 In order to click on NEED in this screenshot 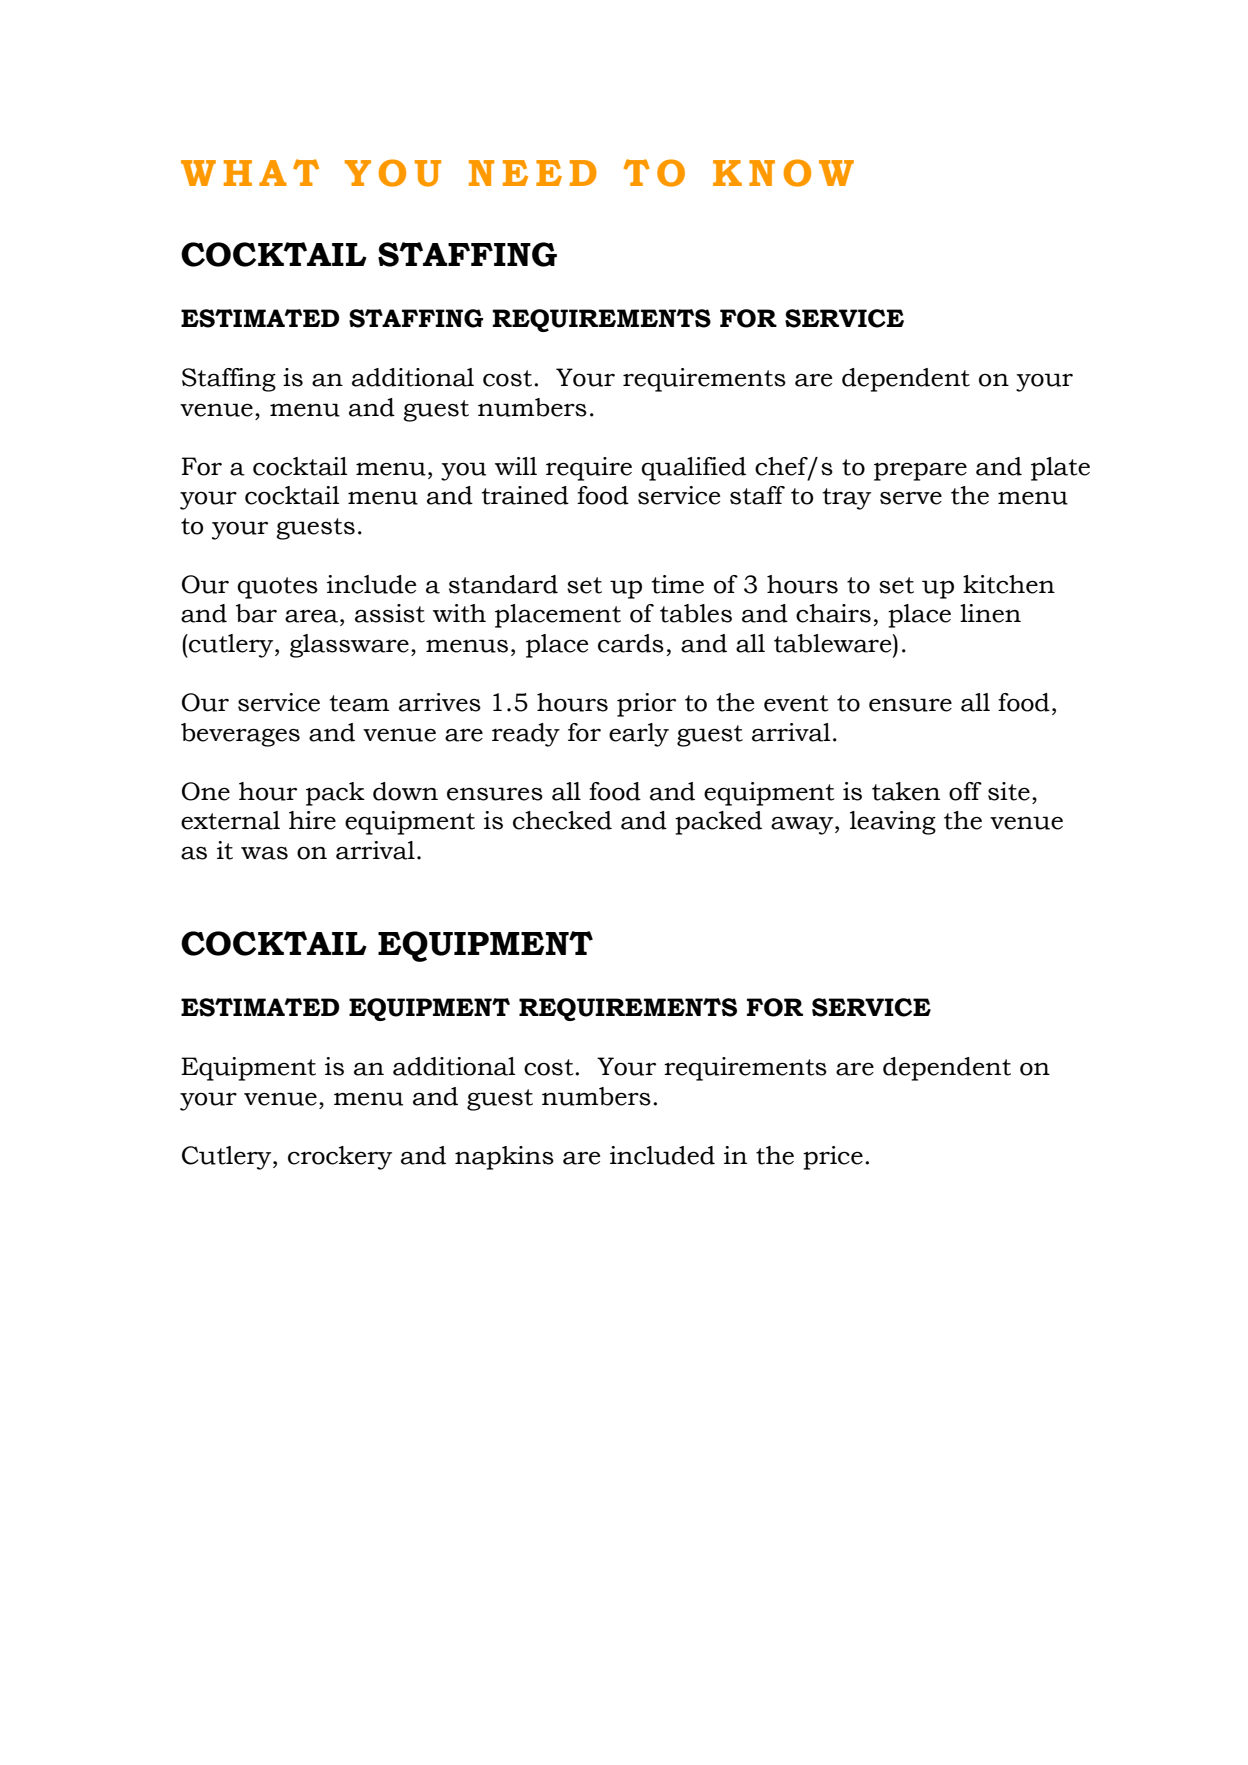, I will do `click(533, 173)`.
